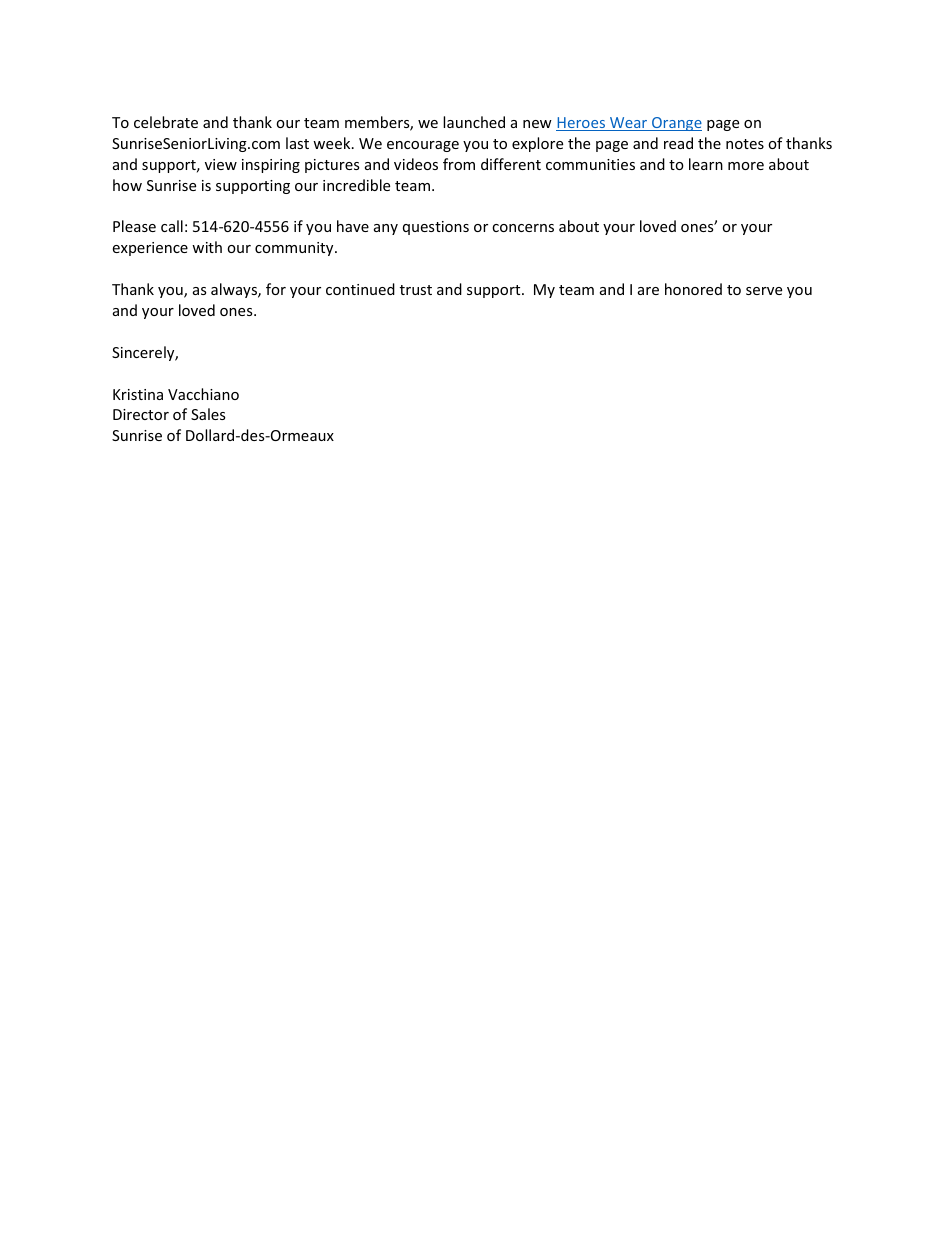 This page has height=1233, width=952. Describe the element at coordinates (166, 122) in the page. I see `celebrate` at that location.
